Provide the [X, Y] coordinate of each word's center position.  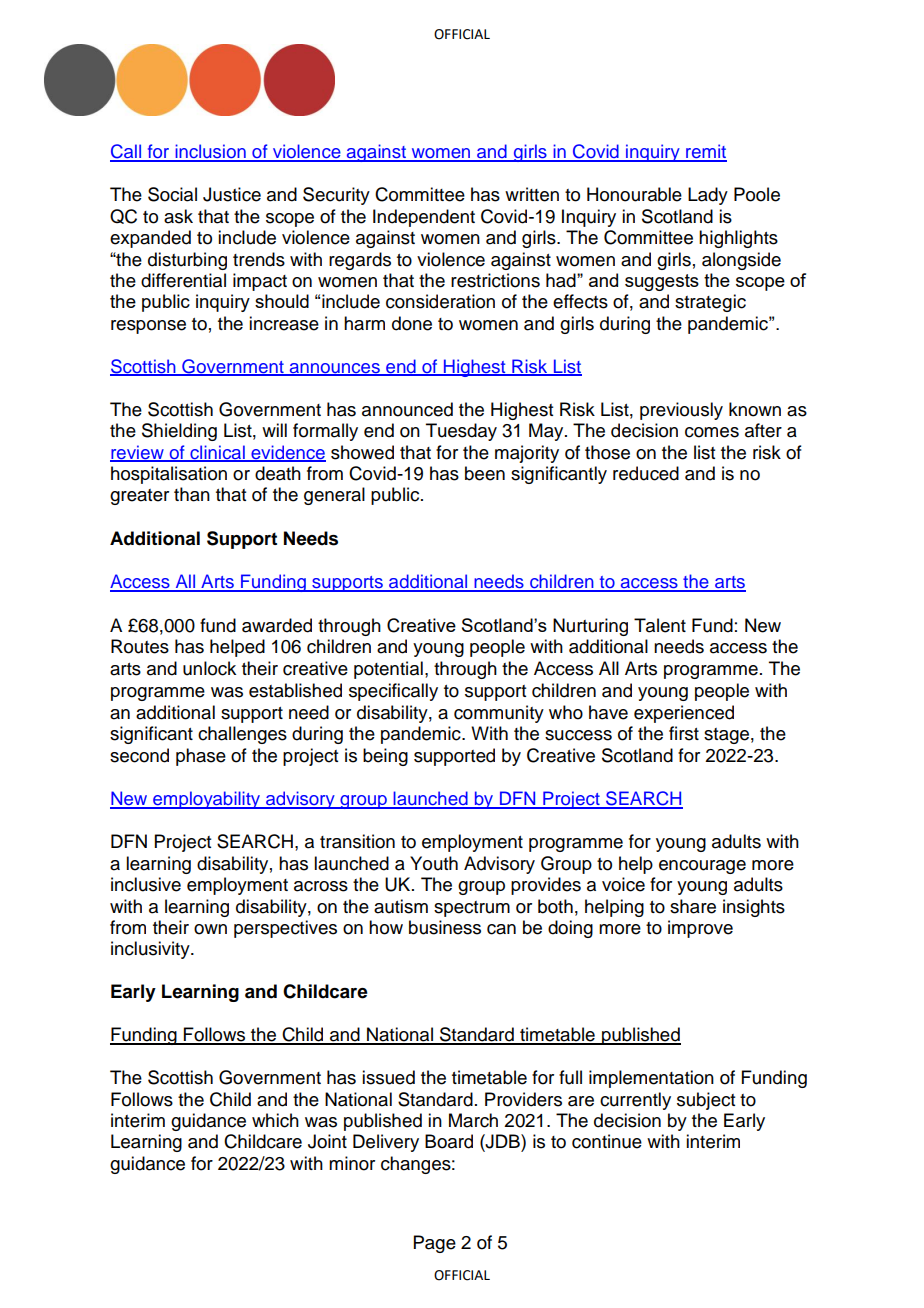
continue [607, 1141]
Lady [708, 196]
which [275, 1120]
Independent [424, 218]
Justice [232, 194]
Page [435, 1244]
